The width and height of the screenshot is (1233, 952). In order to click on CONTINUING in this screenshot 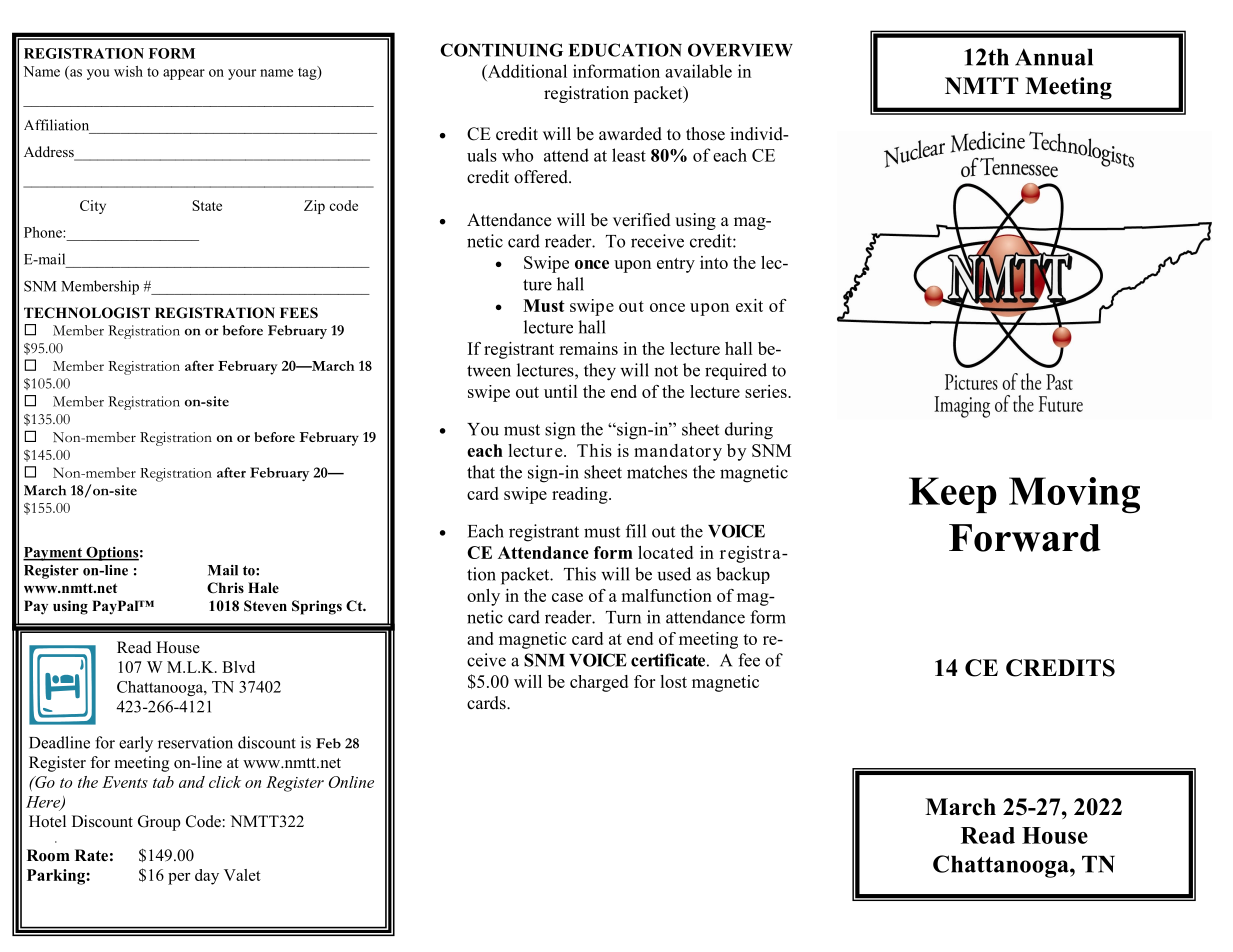, I will do `click(501, 50)`.
